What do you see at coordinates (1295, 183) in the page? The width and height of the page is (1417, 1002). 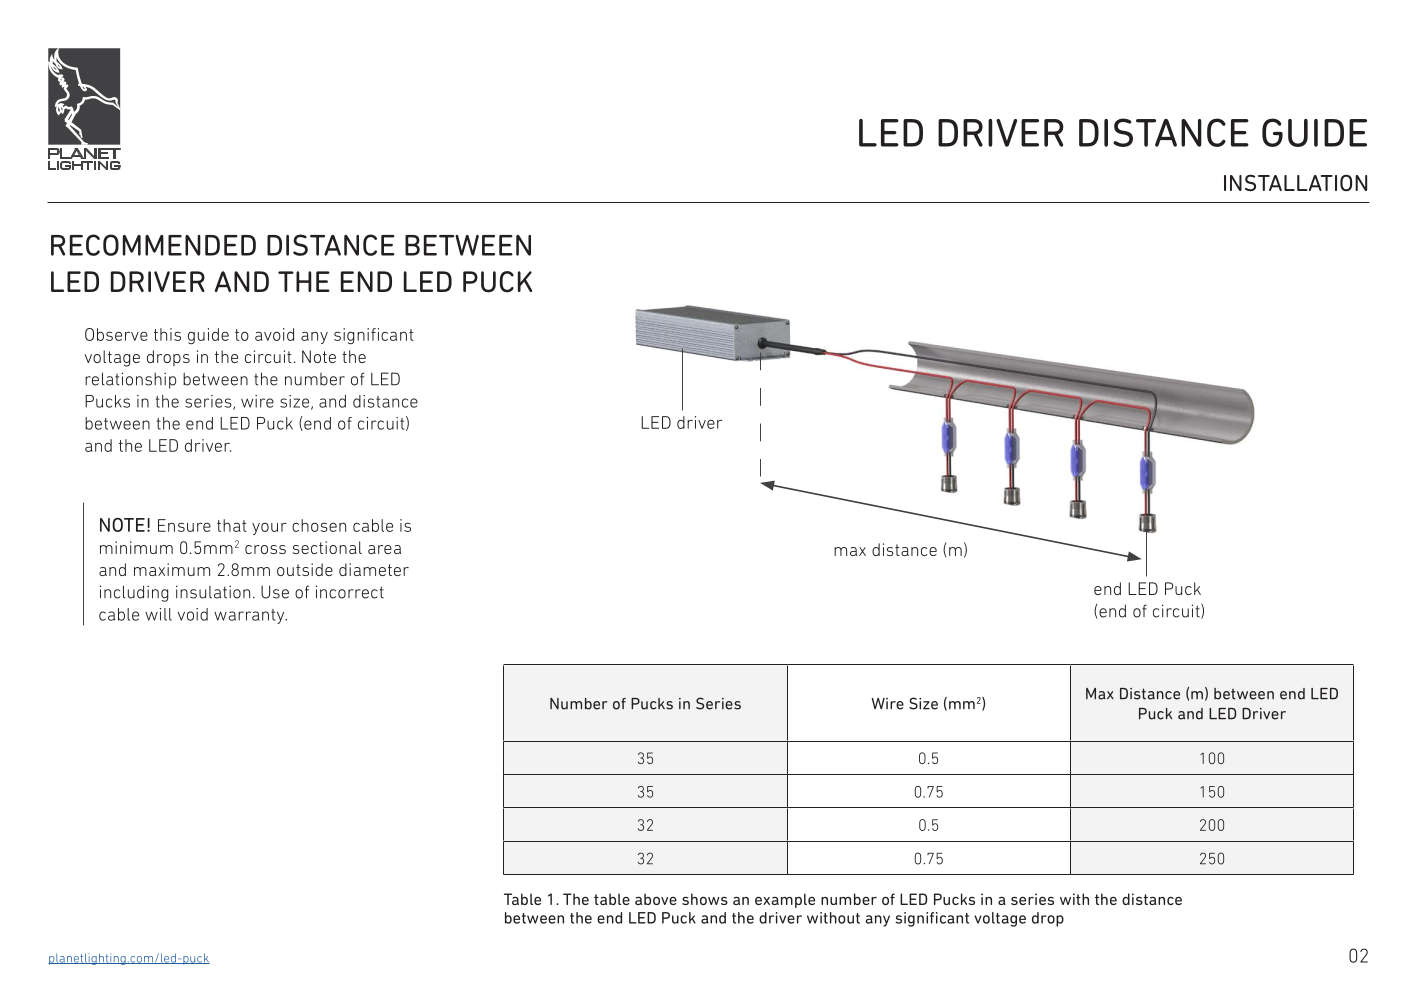 I see `INSTALLATION` at bounding box center [1295, 183].
